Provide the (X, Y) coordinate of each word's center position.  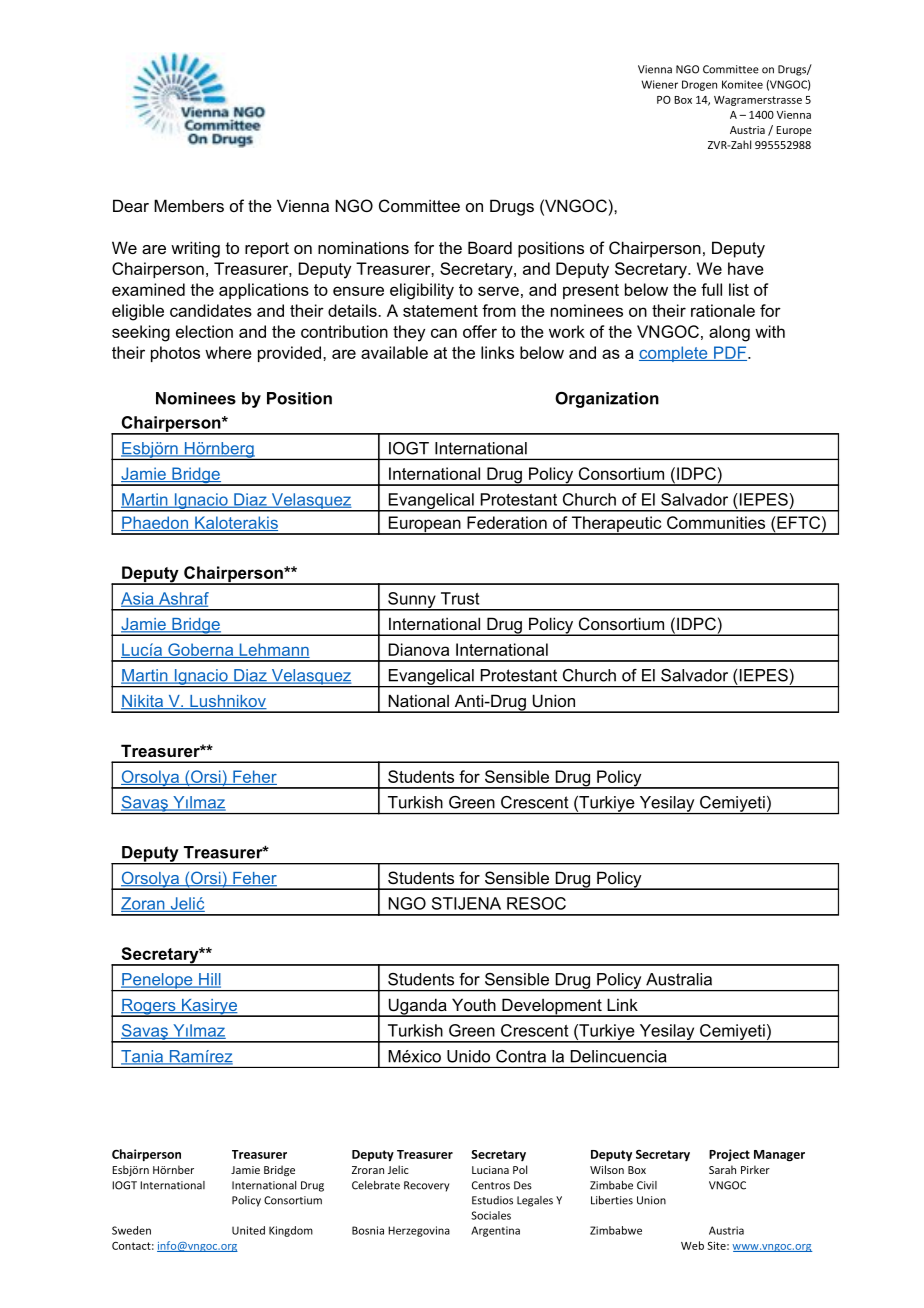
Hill (209, 980)
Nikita (143, 702)
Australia (679, 979)
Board (490, 247)
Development (552, 1007)
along (729, 333)
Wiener (659, 84)
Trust (460, 598)
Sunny (412, 601)
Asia (138, 599)
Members (189, 205)
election (204, 331)
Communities (716, 522)
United (248, 1230)
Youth (474, 1004)
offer (480, 331)
